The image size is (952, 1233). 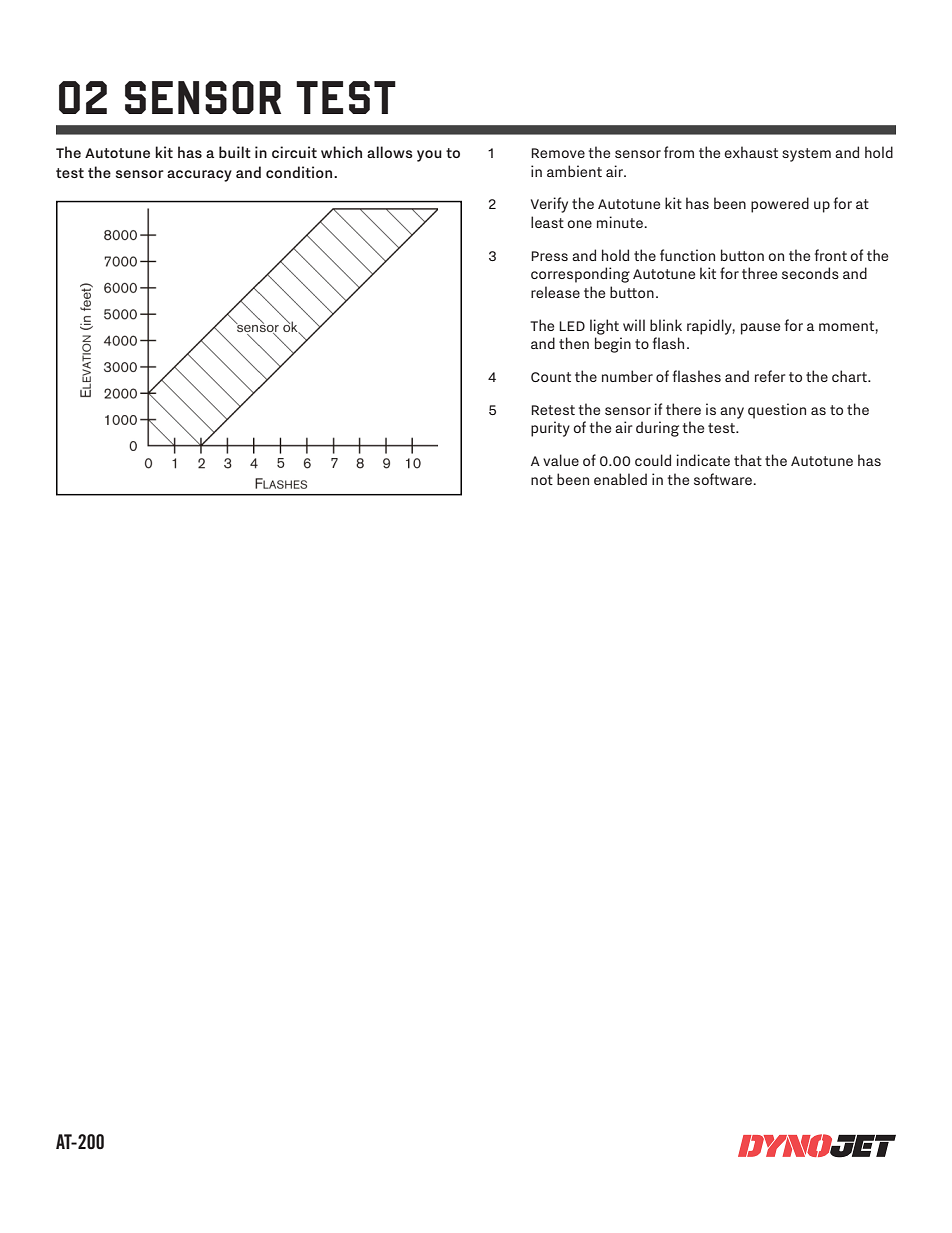 What do you see at coordinates (561, 460) in the page?
I see `value` at bounding box center [561, 460].
